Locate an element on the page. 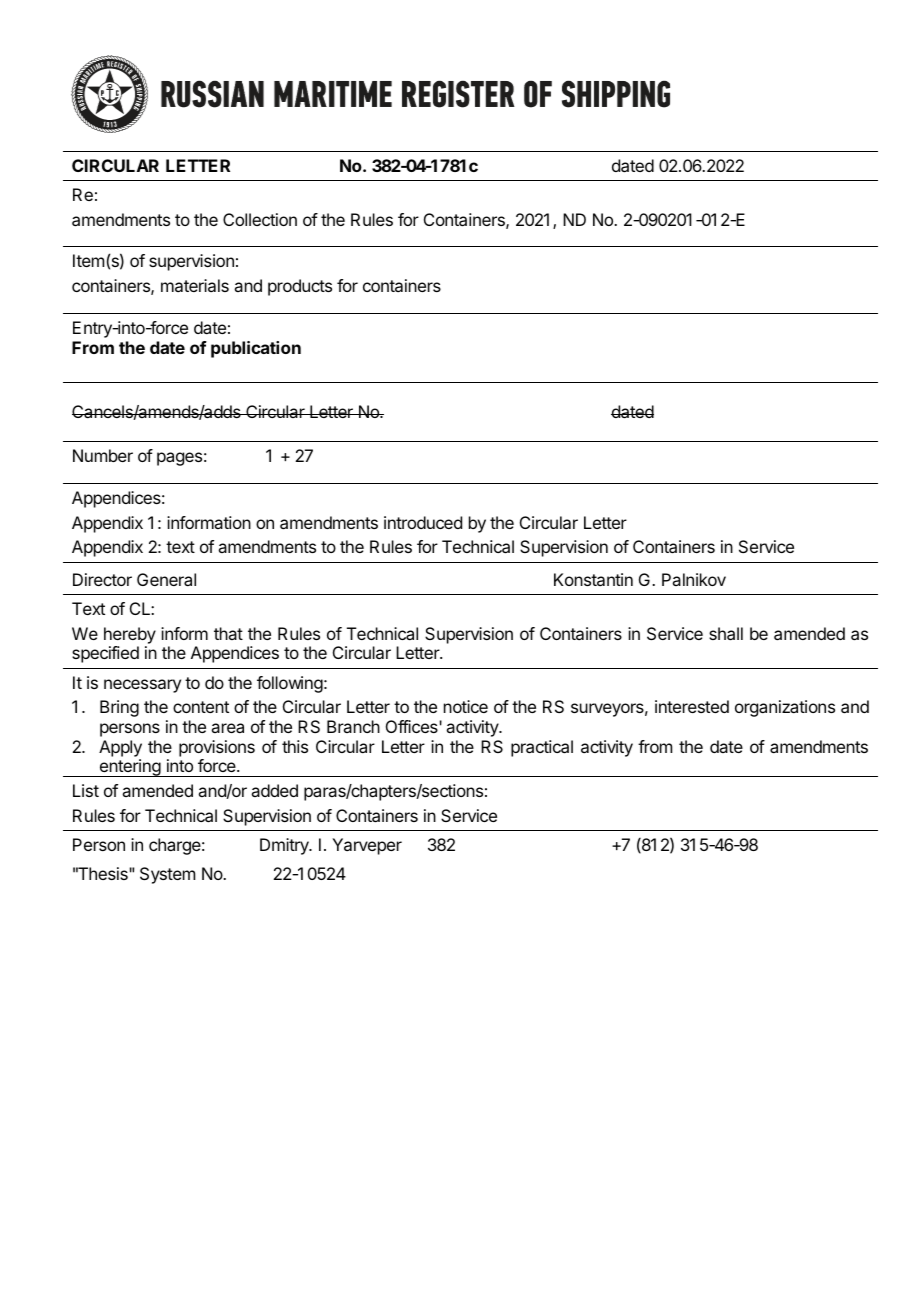 The height and width of the image is (1308, 924). Collection is located at coordinates (260, 219).
